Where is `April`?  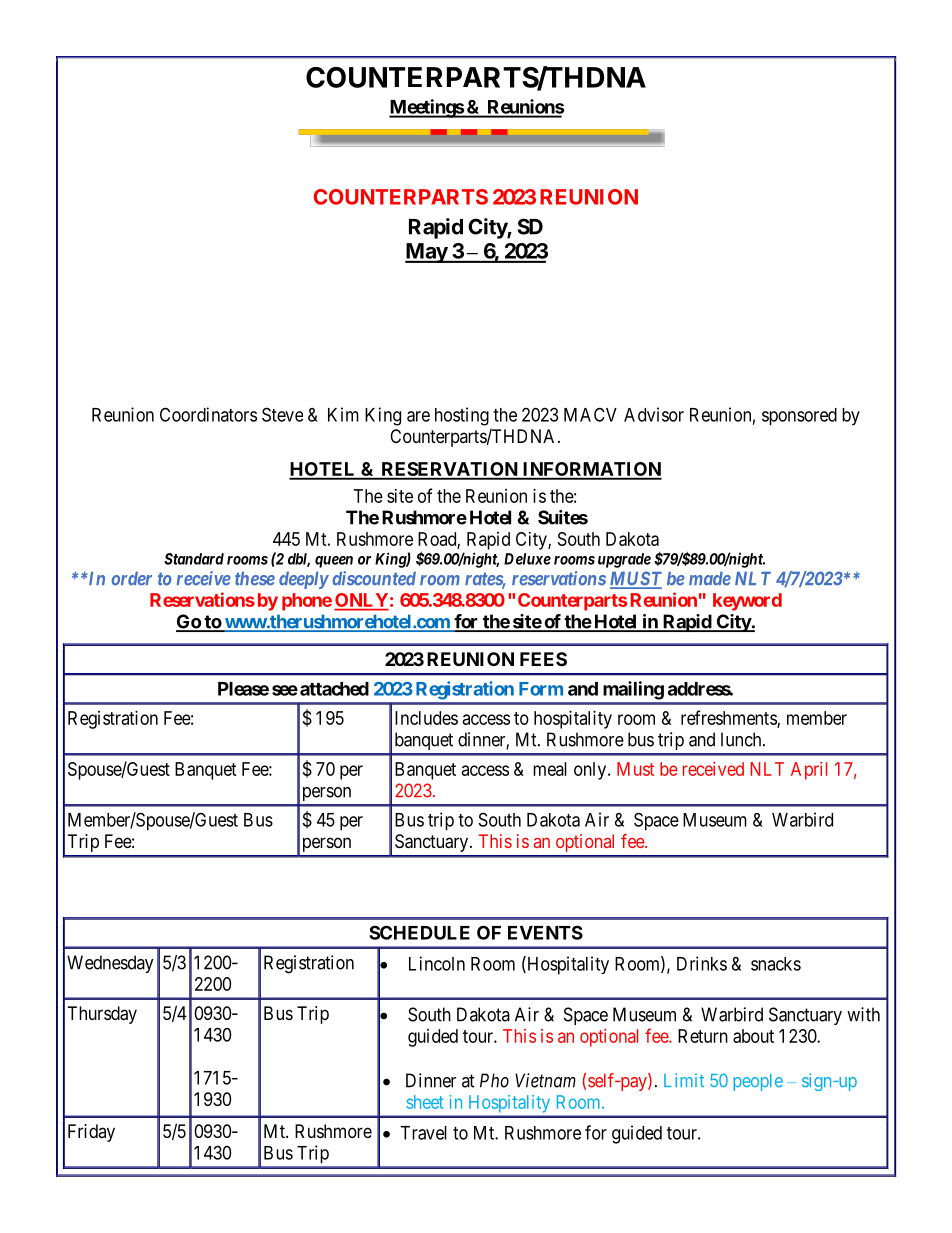
April is located at coordinates (809, 771).
